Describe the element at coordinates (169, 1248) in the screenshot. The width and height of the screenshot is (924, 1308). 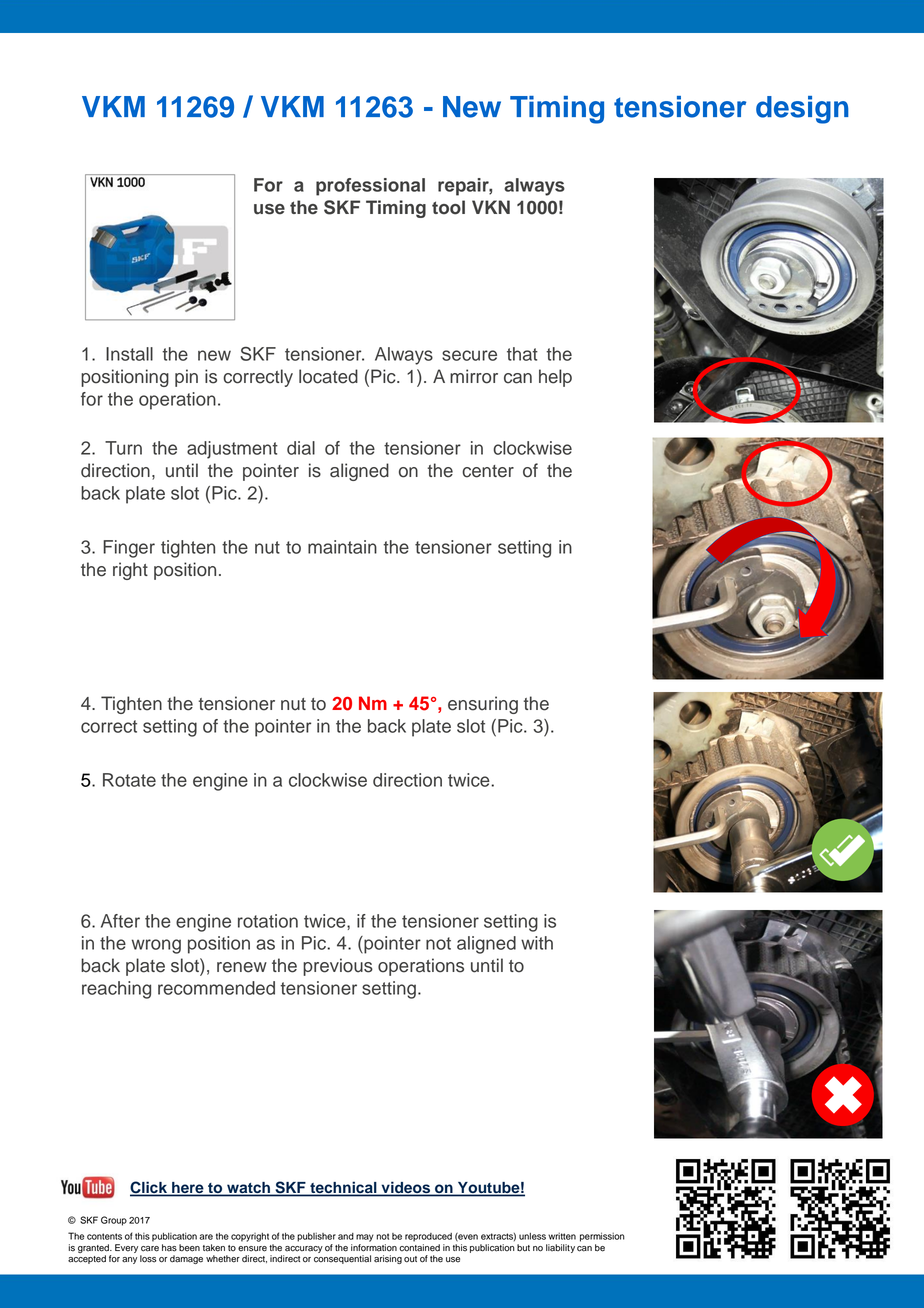
I see `has` at that location.
